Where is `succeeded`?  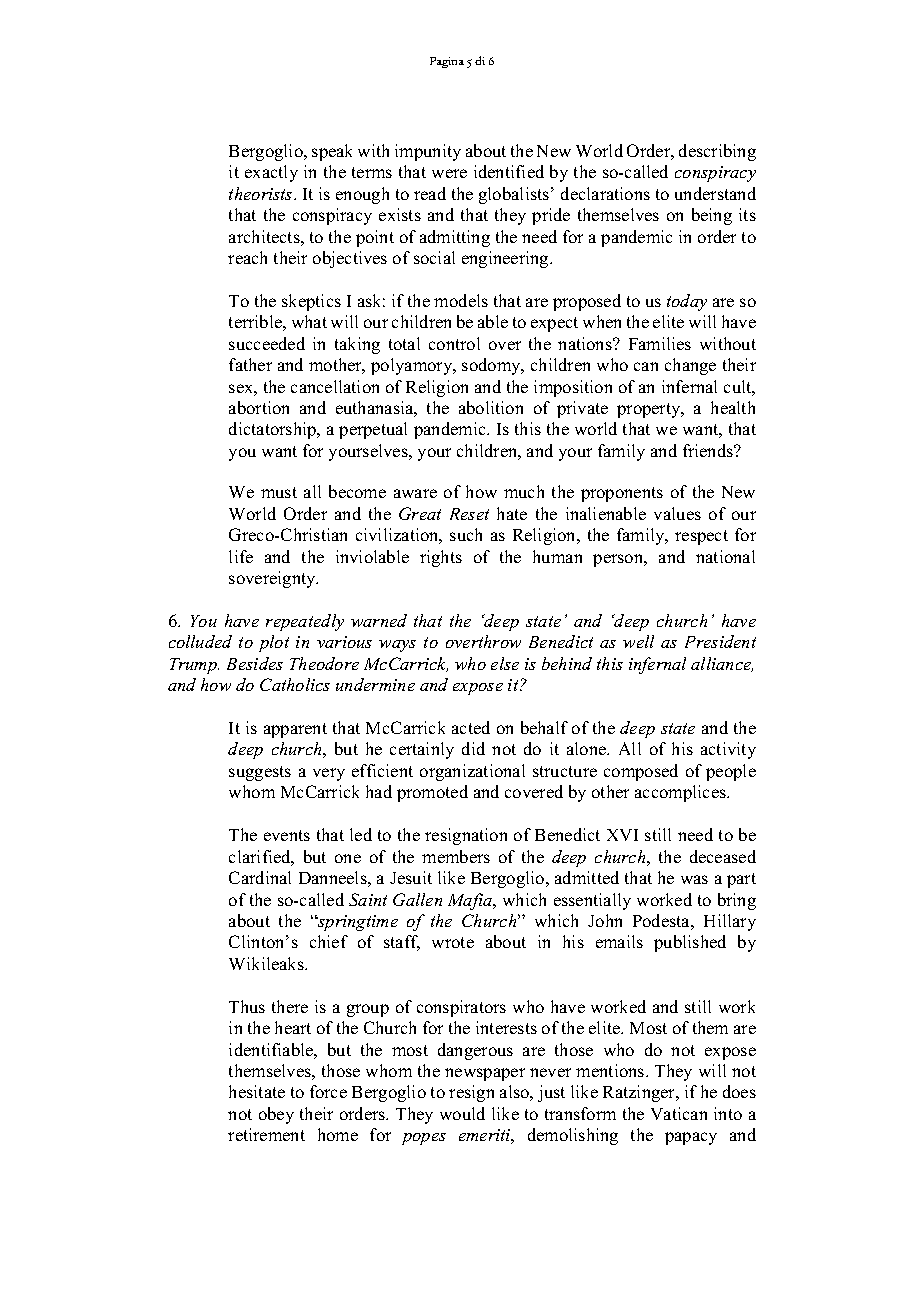 succeeded is located at coordinates (267, 343).
